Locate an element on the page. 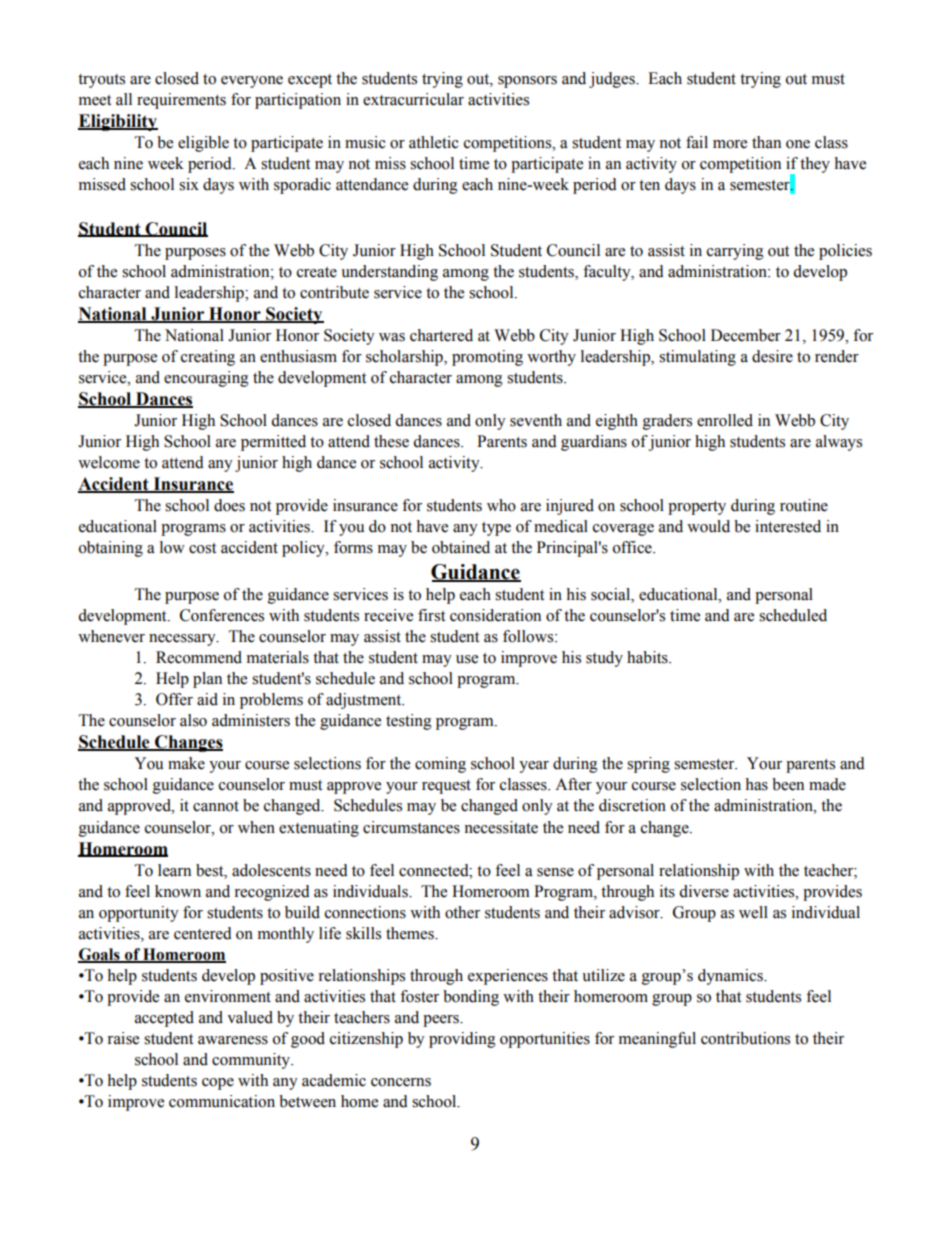  providing is located at coordinates (462, 1040).
